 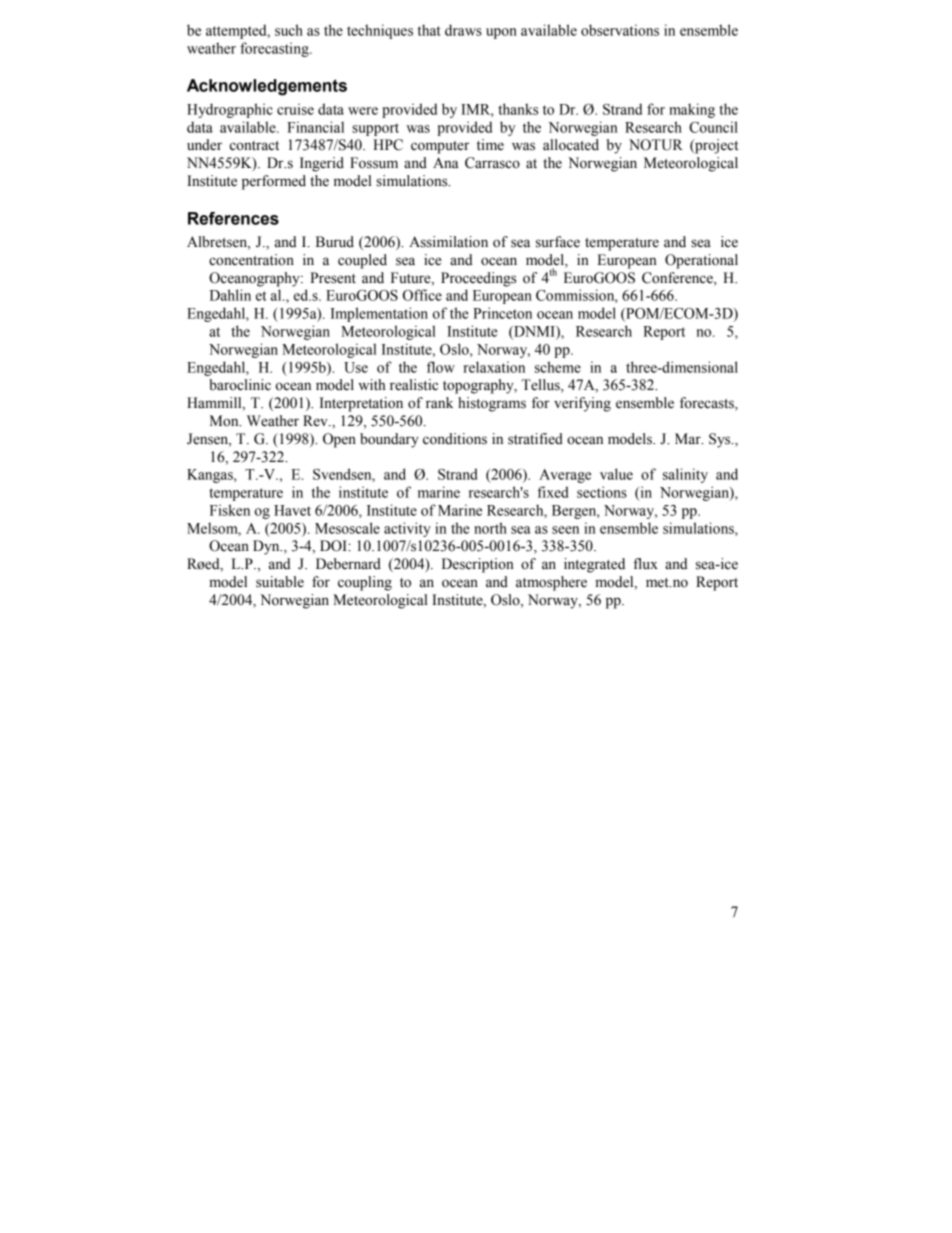 I want to click on observations, so click(x=620, y=30).
